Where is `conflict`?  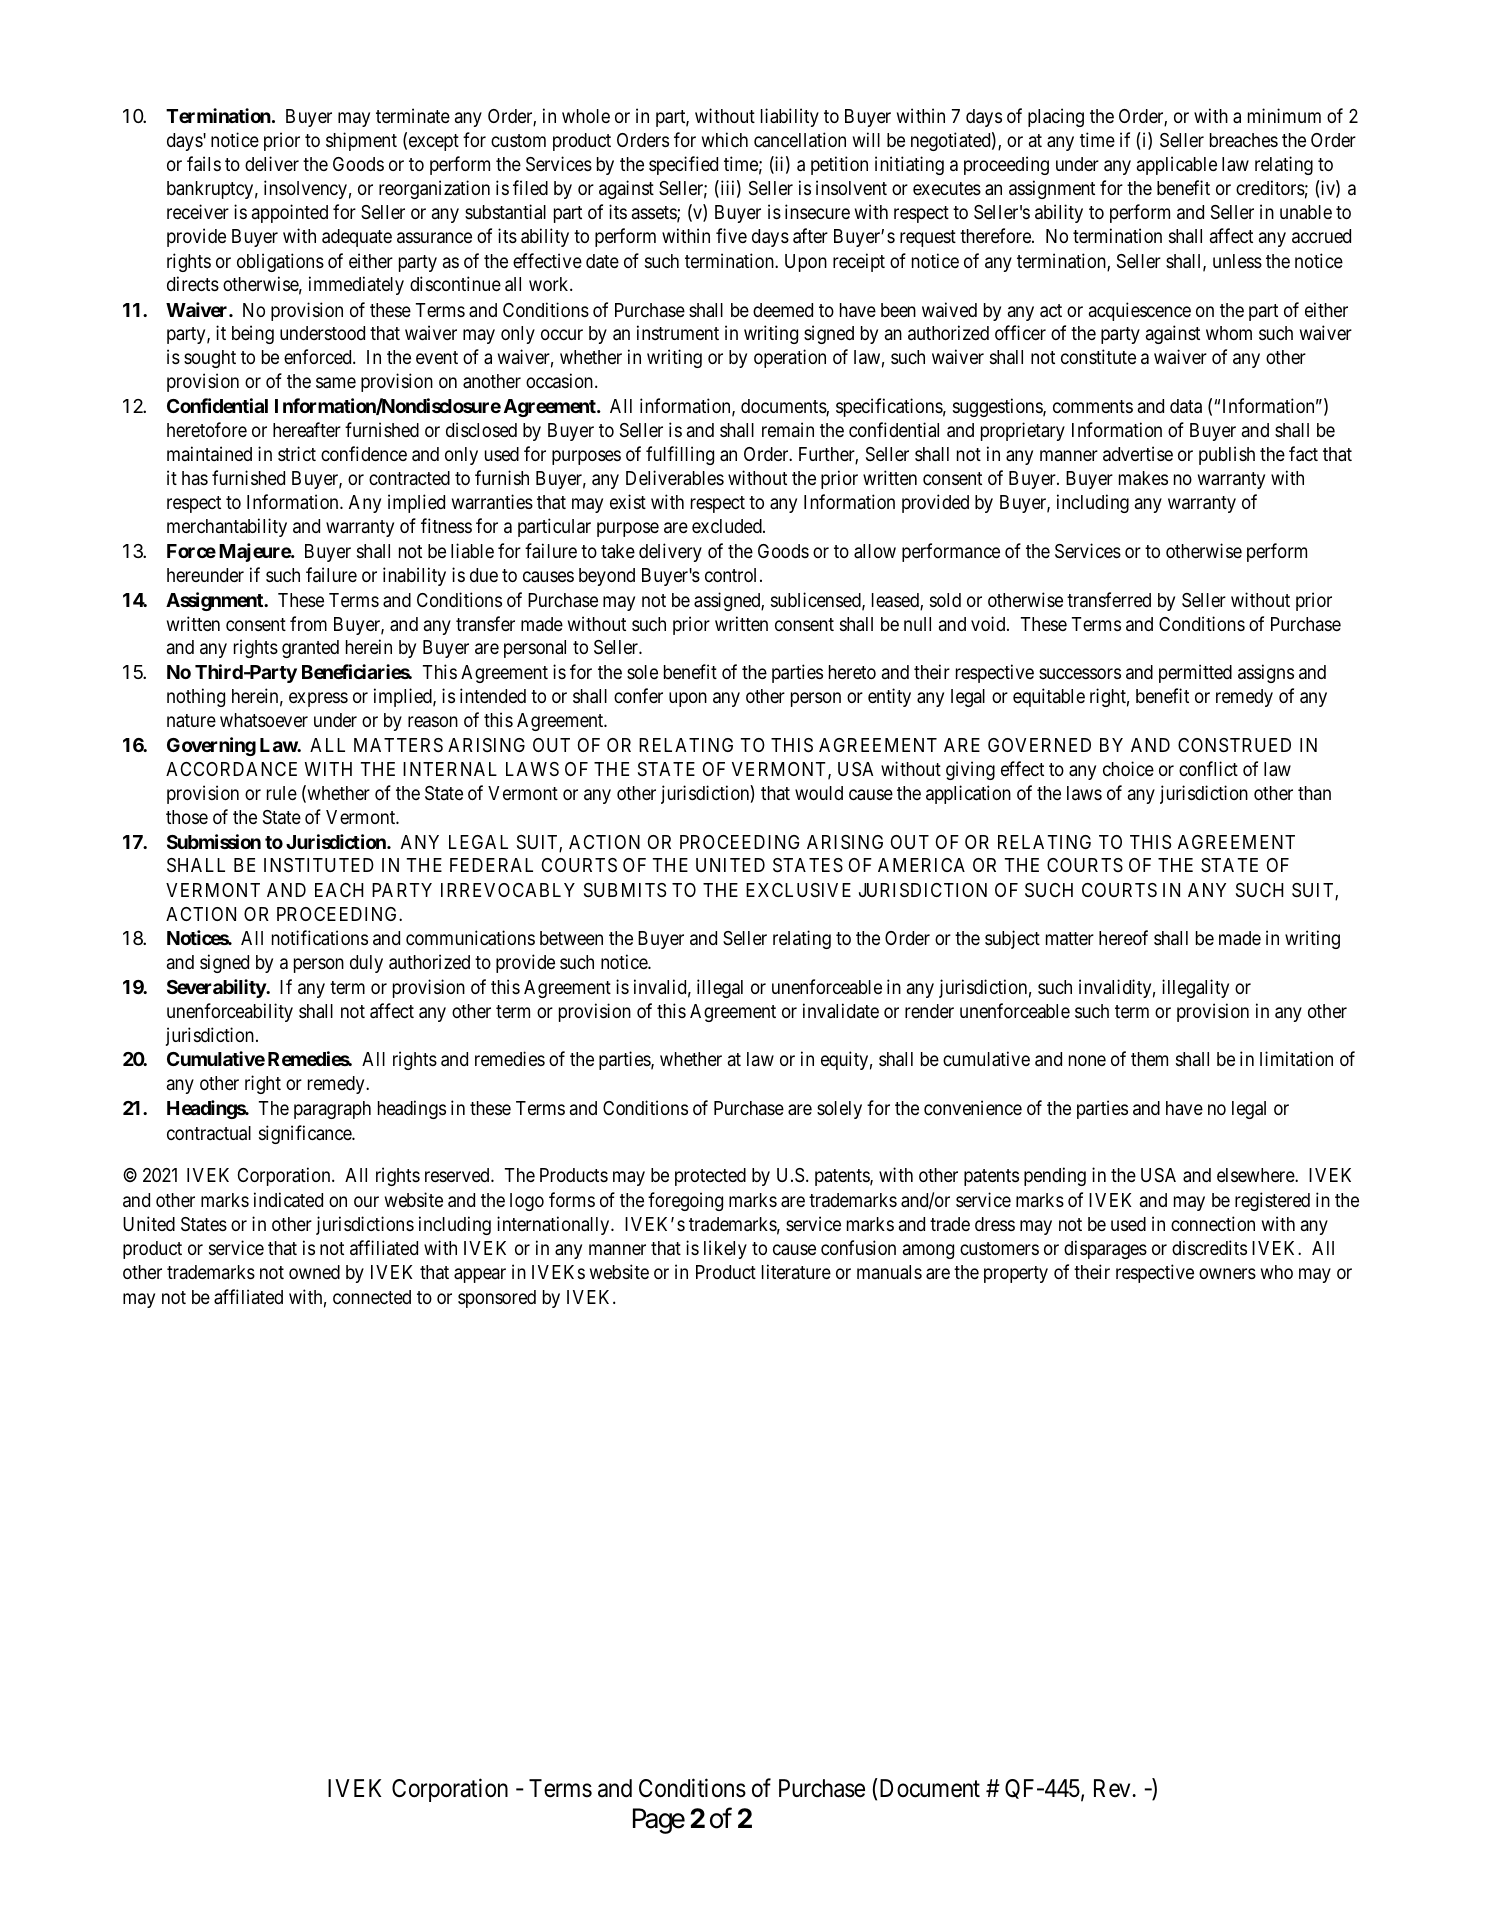 conflict is located at coordinates (1208, 768).
